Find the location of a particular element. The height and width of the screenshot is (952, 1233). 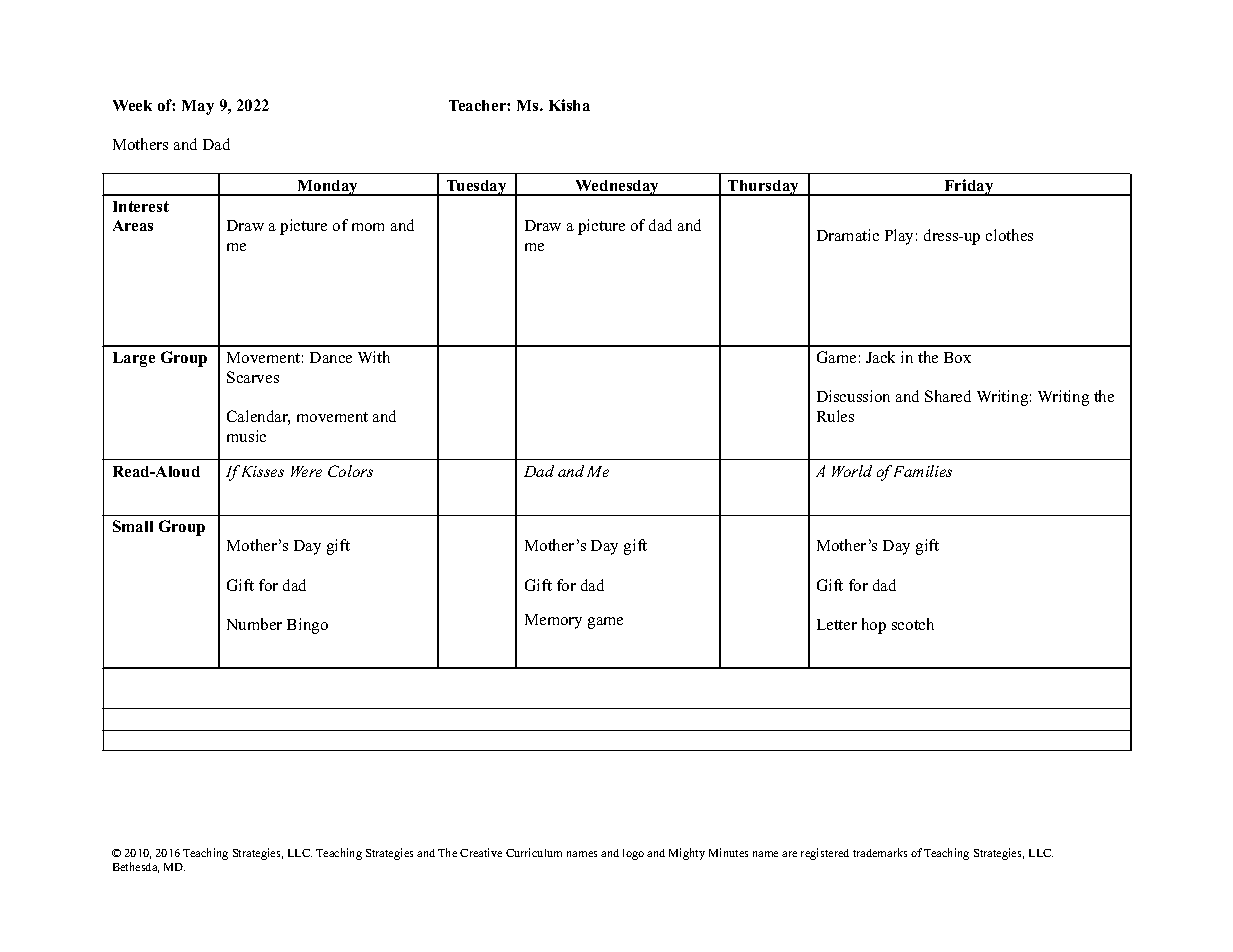

Friday is located at coordinates (969, 187).
